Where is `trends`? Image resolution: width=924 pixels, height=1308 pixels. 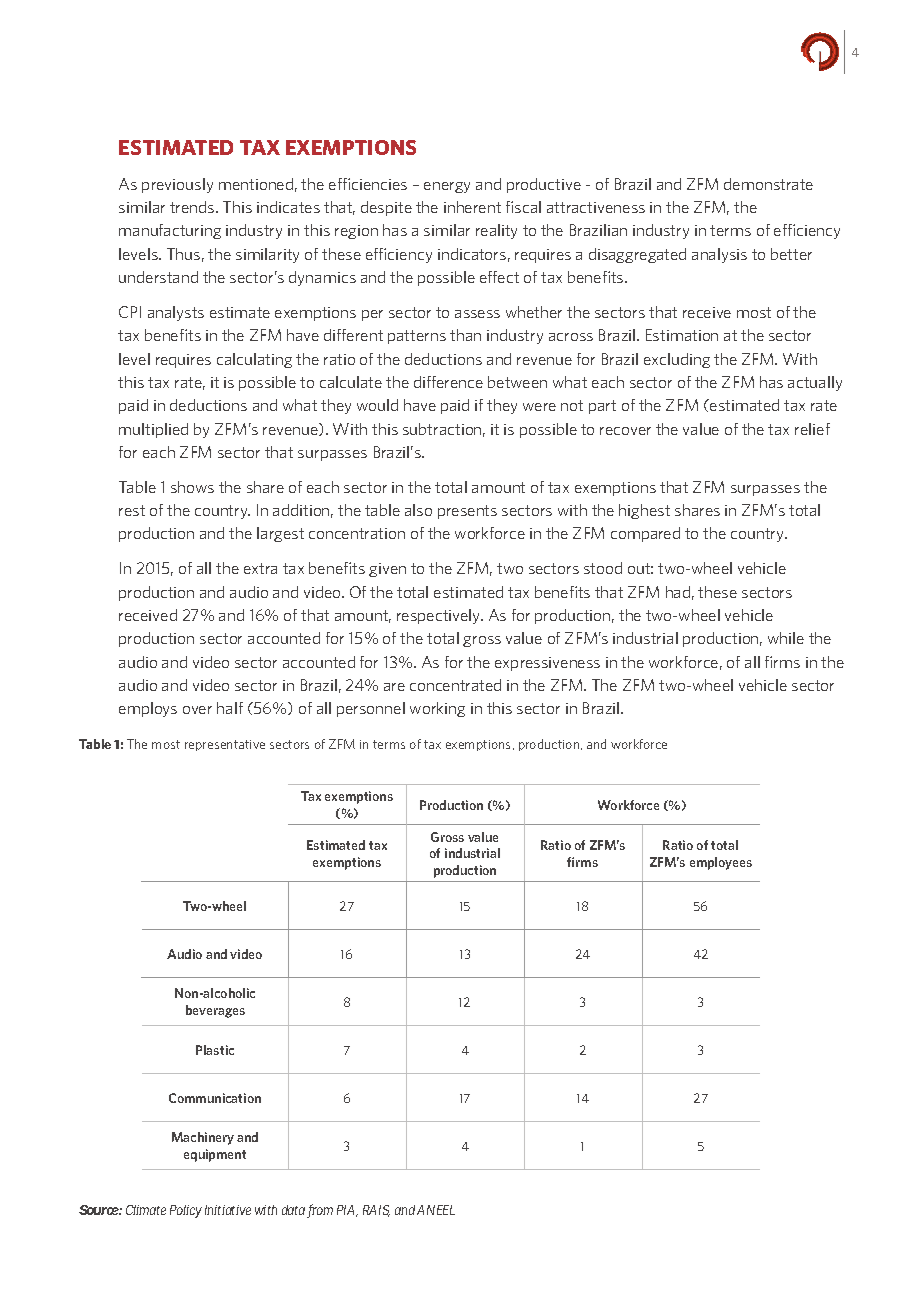 trends is located at coordinates (193, 207).
